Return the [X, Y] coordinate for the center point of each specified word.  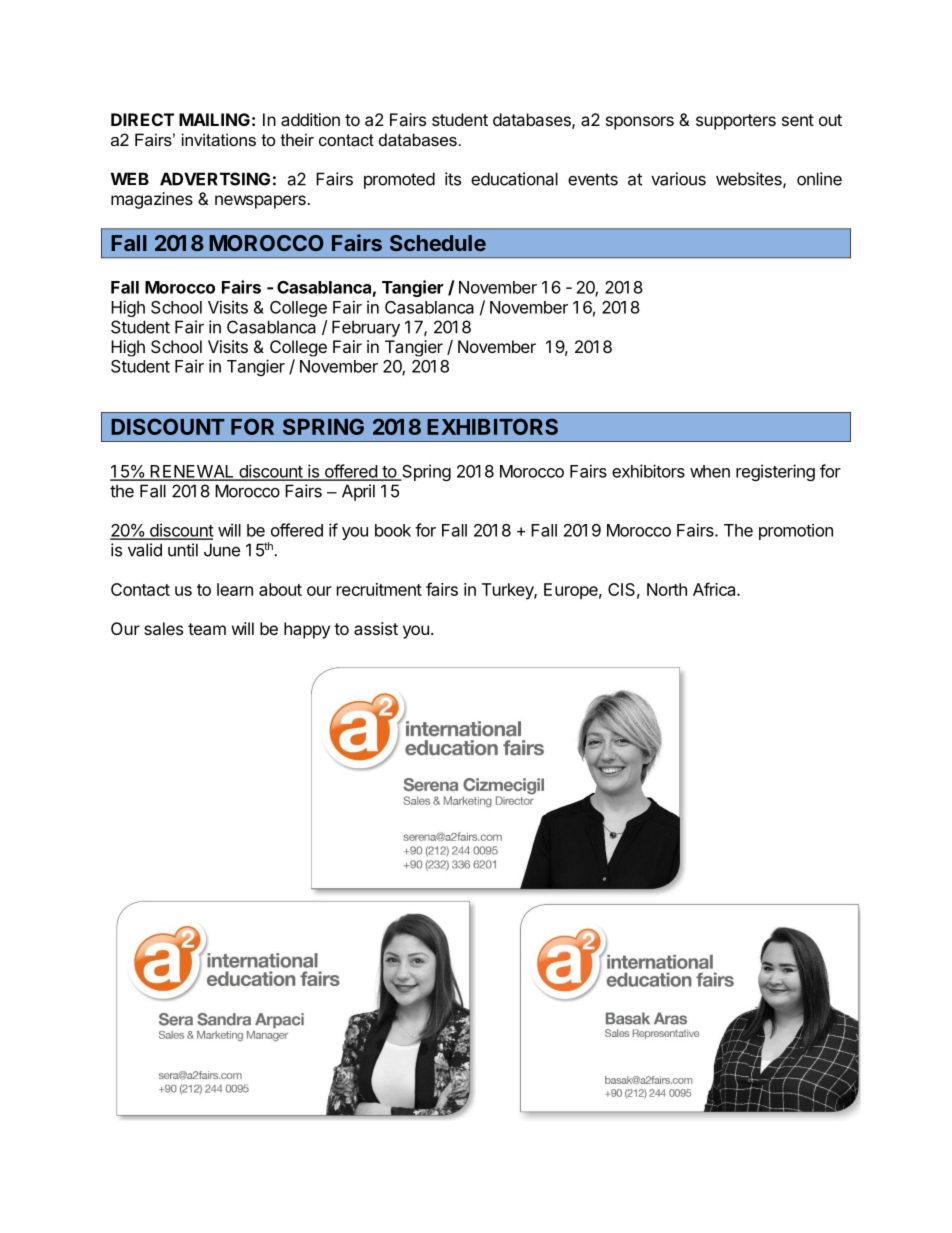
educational [514, 179]
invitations [219, 139]
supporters [736, 122]
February [366, 328]
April [358, 492]
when [710, 471]
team [207, 629]
